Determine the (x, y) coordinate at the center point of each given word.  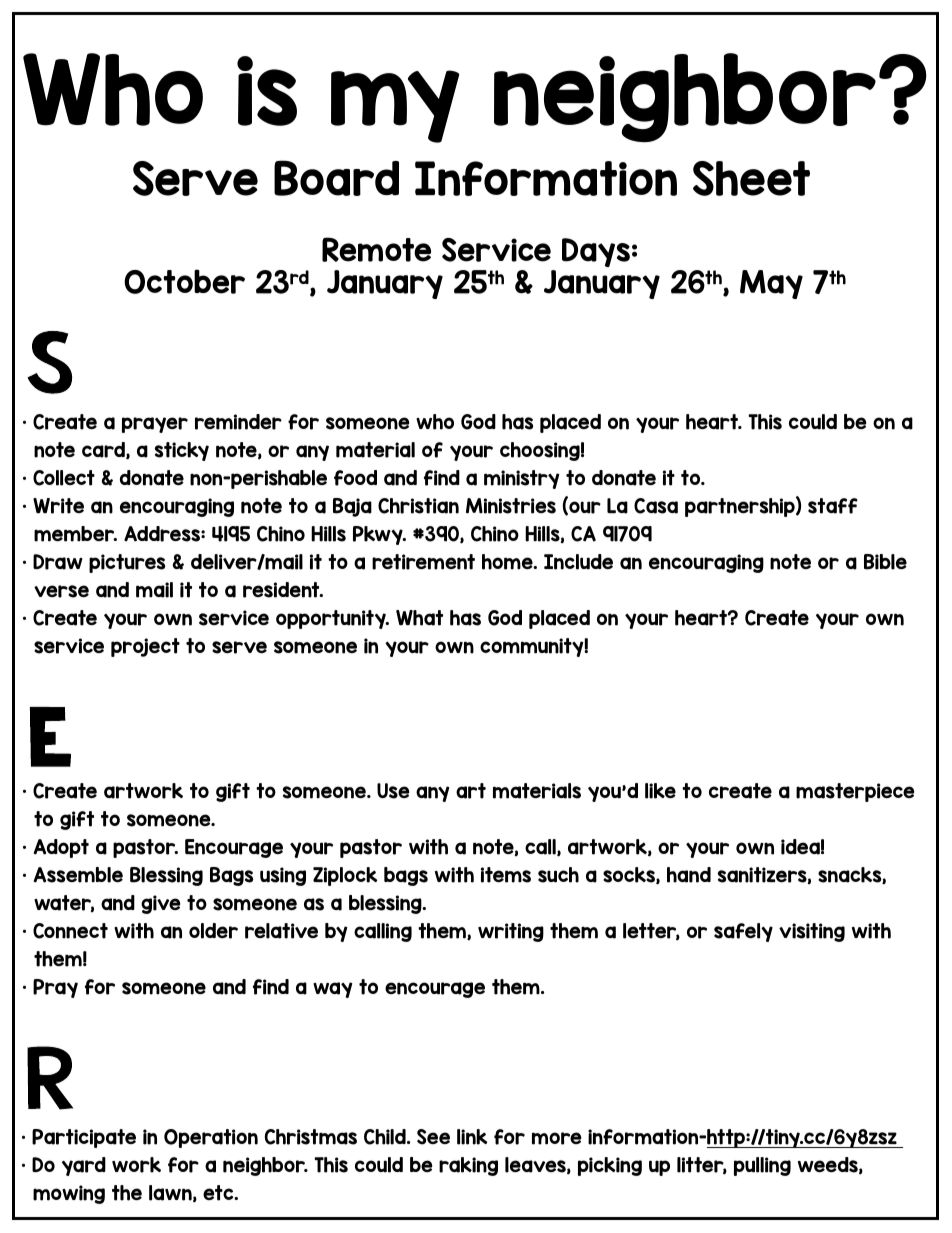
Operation (211, 1138)
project (145, 647)
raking (468, 1166)
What (419, 618)
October (184, 281)
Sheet (751, 178)
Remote (376, 249)
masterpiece (855, 792)
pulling (762, 1166)
